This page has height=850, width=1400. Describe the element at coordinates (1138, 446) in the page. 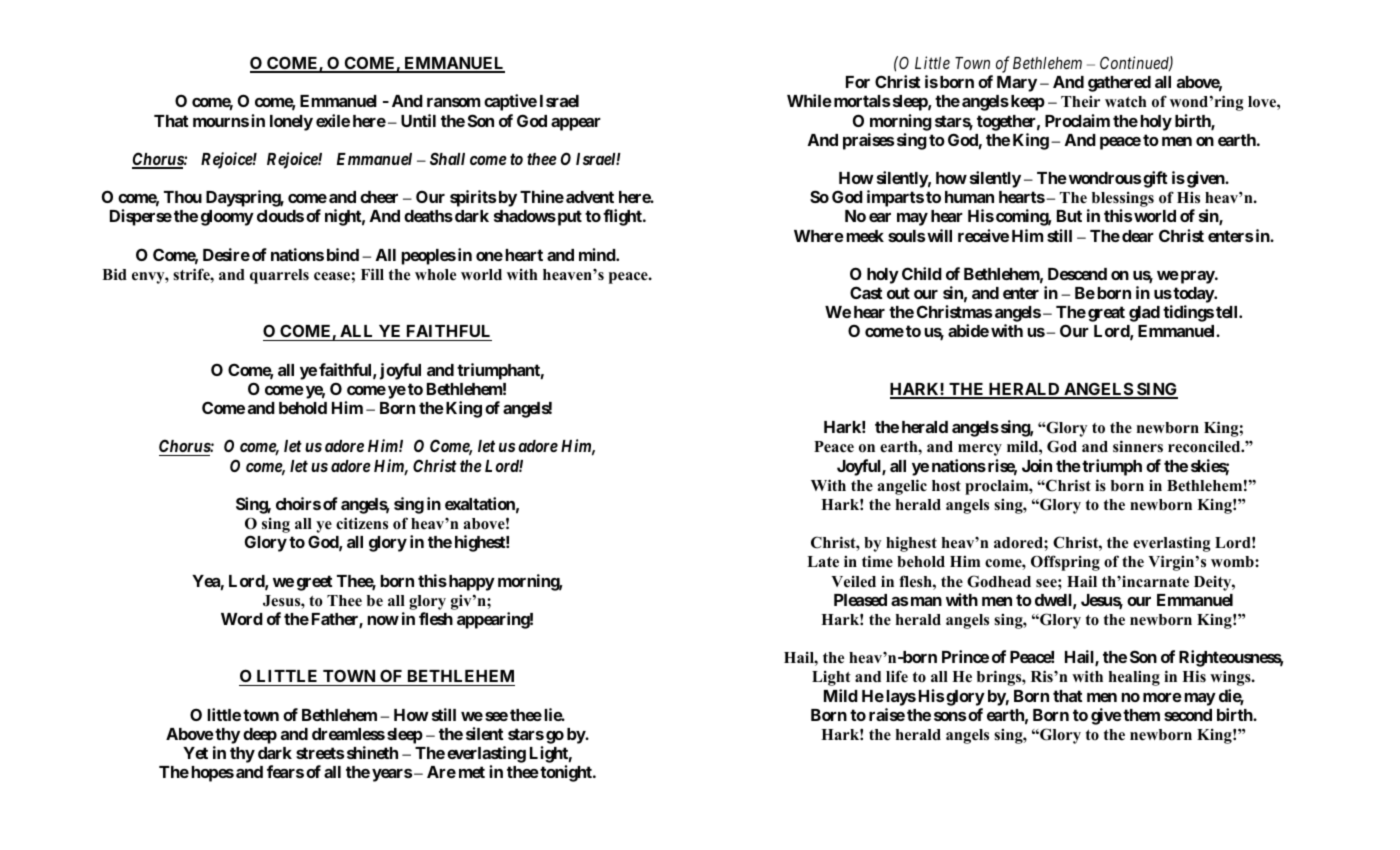

I see `sinners` at that location.
